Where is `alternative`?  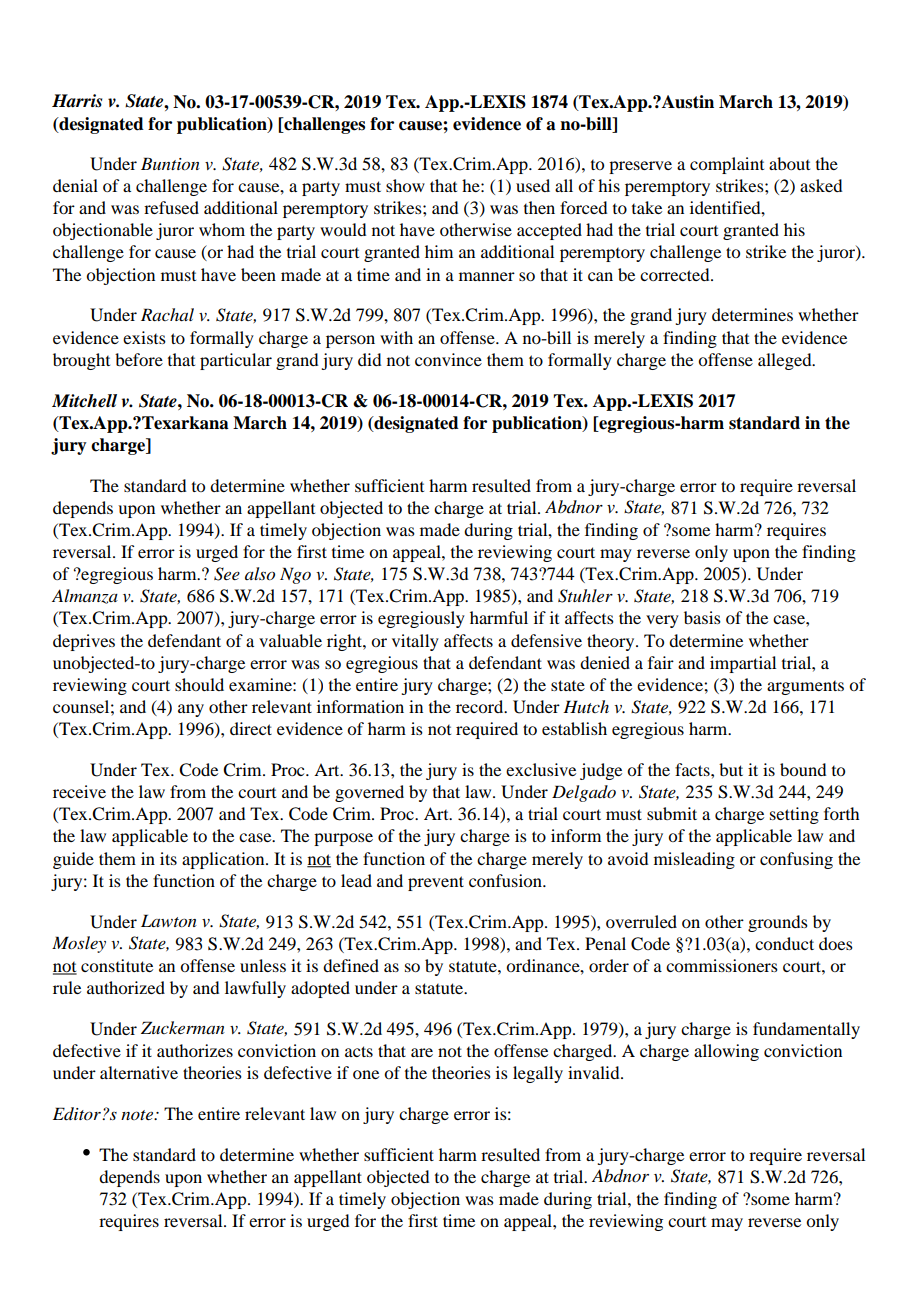 alternative is located at coordinates (139, 1072).
